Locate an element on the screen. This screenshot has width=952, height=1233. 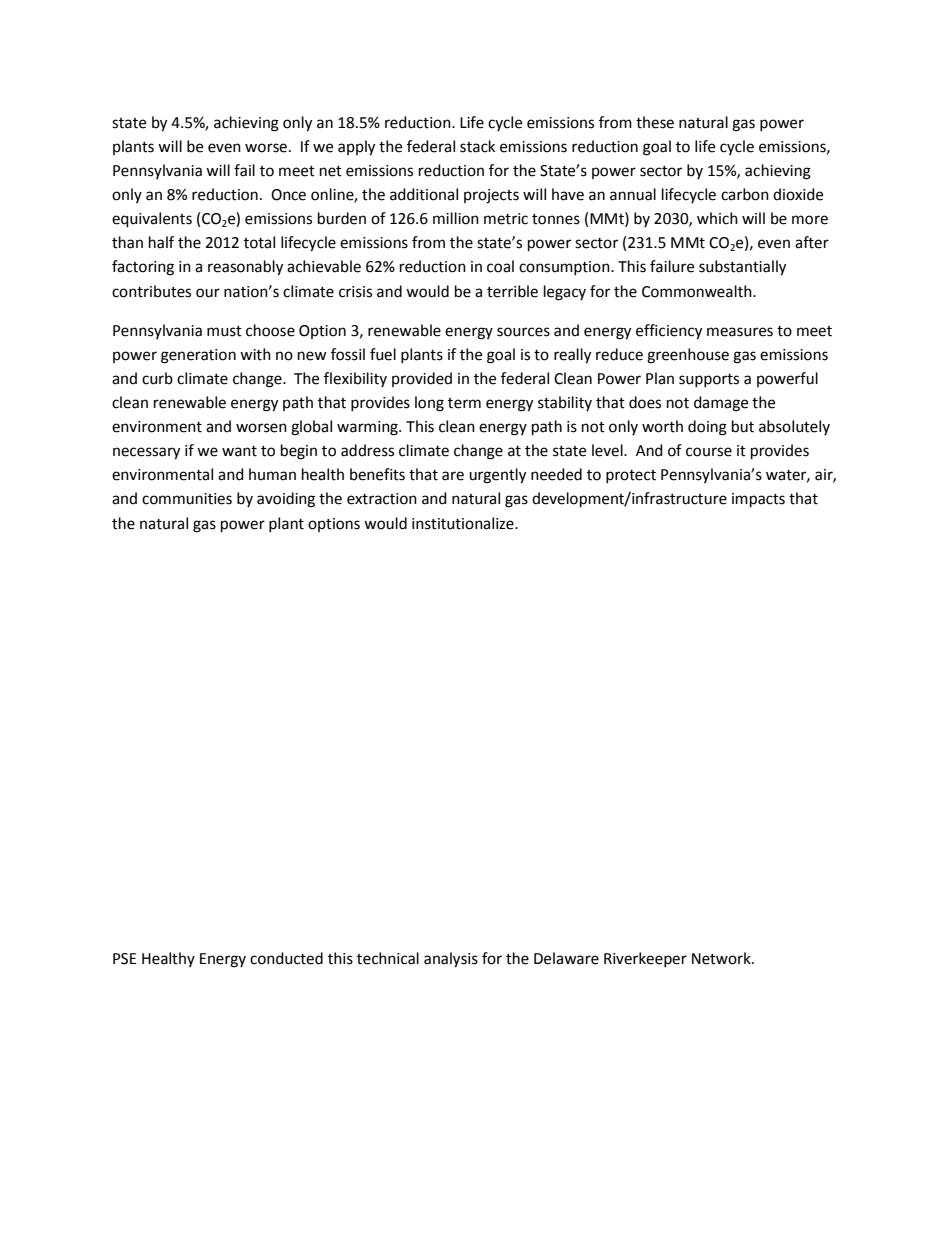
Network is located at coordinates (722, 958).
